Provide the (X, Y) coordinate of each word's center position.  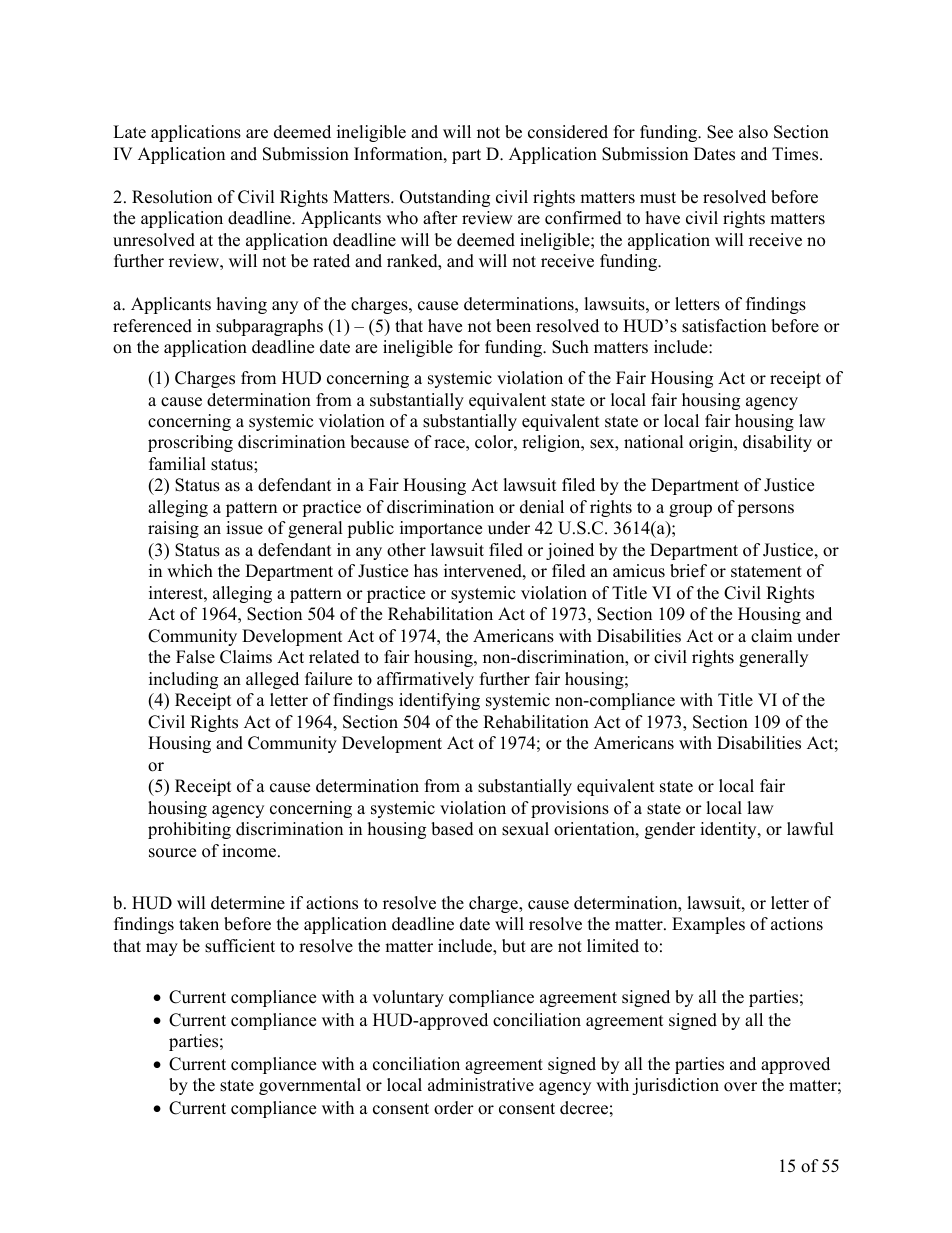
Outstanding (445, 198)
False (195, 657)
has (426, 571)
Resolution (172, 197)
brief (688, 571)
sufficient (240, 946)
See (720, 132)
